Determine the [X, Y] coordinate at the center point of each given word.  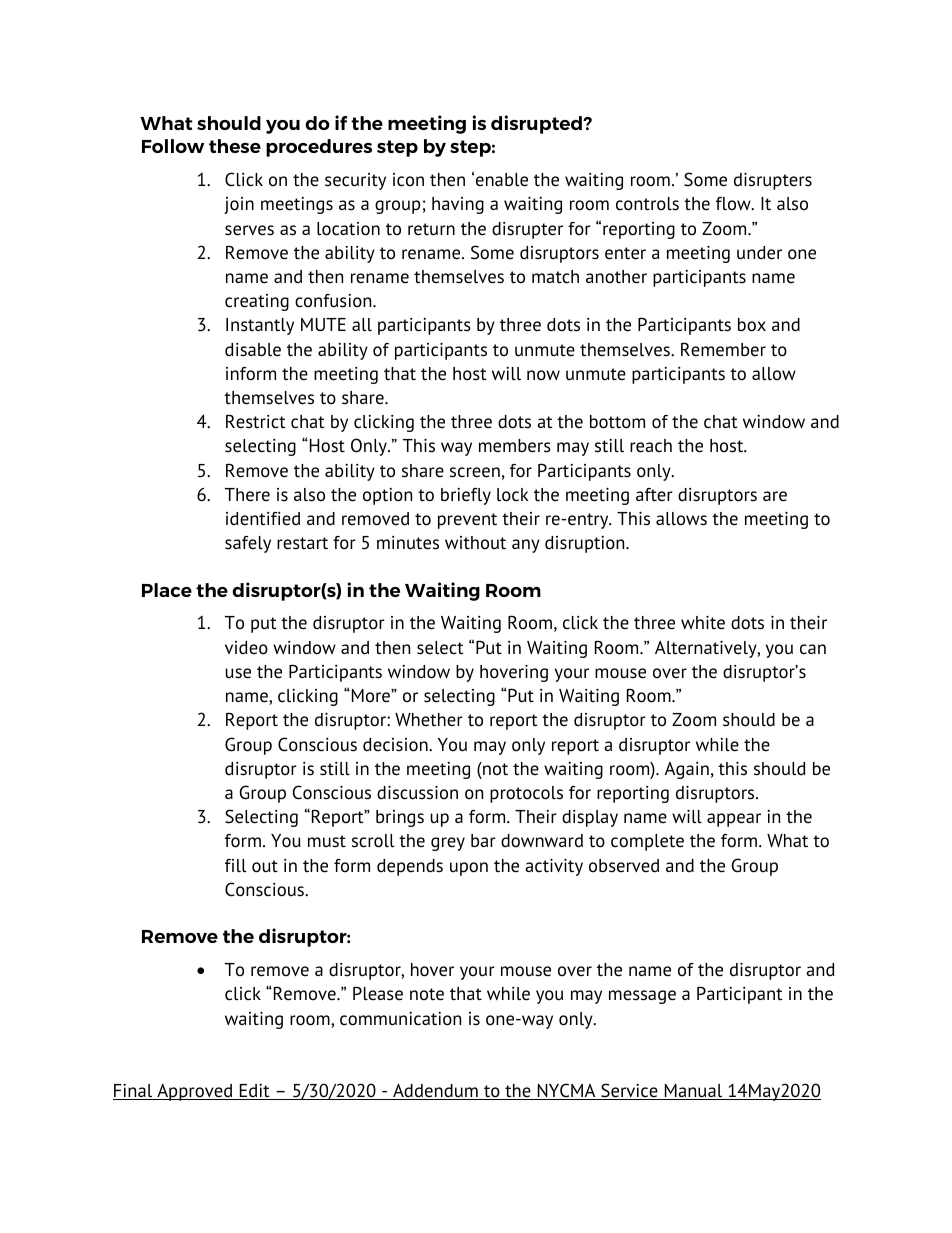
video [246, 648]
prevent [467, 521]
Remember [723, 349]
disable [253, 350]
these [235, 146]
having [458, 205]
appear [734, 820]
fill [236, 866]
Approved [195, 1092]
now [543, 375]
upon [469, 869]
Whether [429, 720]
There [247, 495]
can [813, 649]
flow [734, 204]
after [654, 495]
